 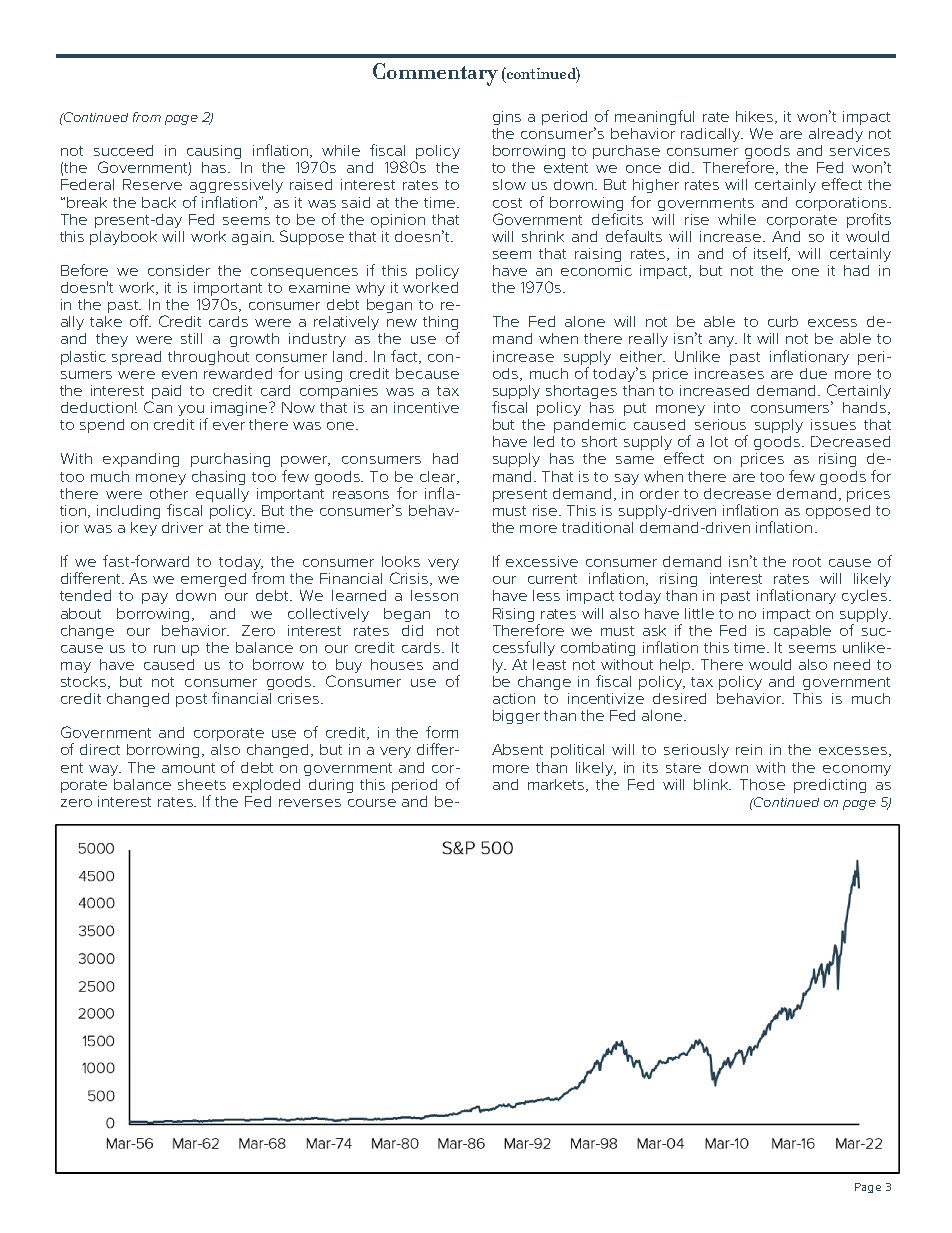 What do you see at coordinates (517, 749) in the page?
I see `Absent` at bounding box center [517, 749].
